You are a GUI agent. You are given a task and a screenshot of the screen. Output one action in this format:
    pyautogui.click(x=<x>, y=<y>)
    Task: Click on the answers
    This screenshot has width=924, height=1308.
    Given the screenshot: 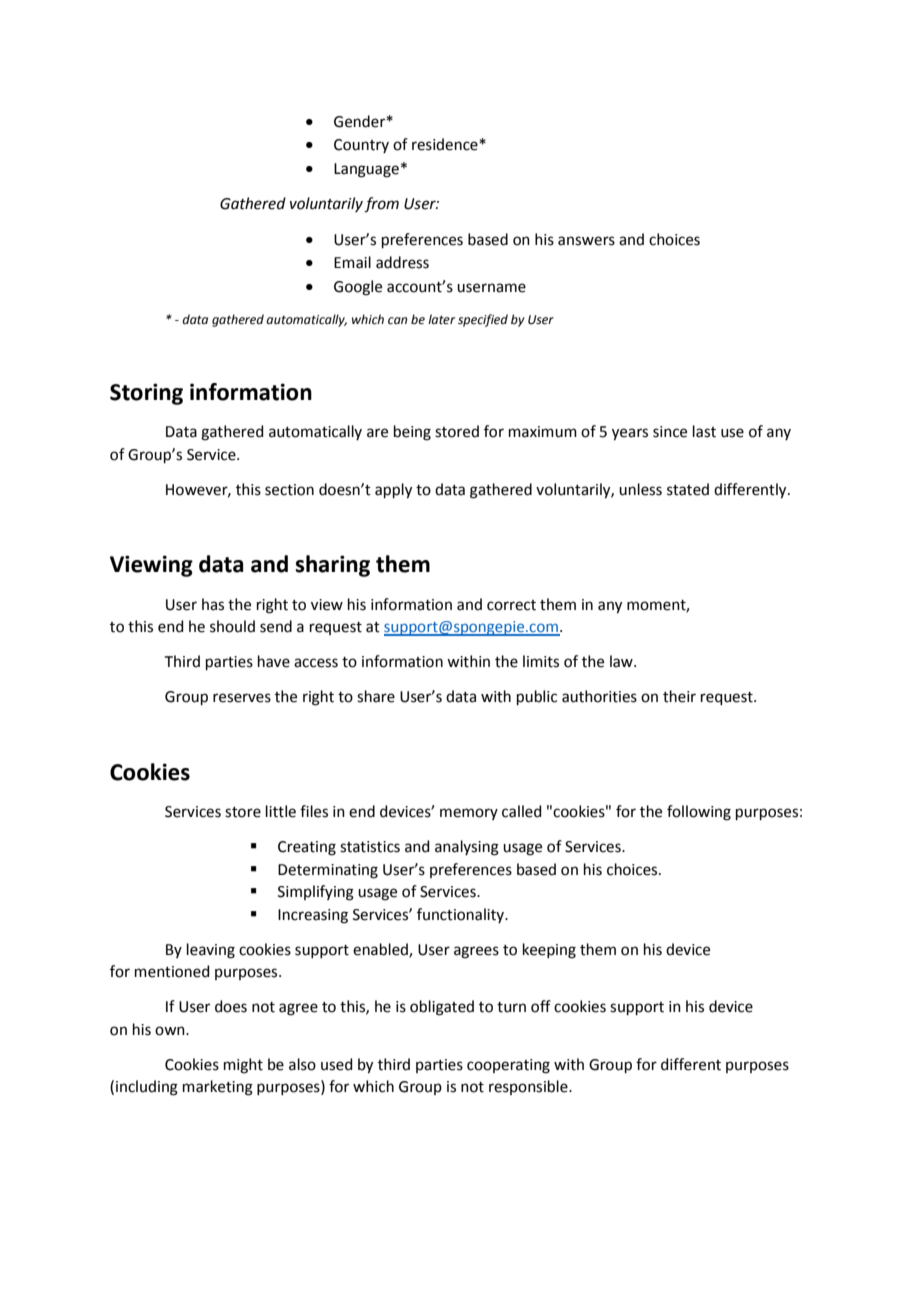 What is the action you would take?
    pyautogui.click(x=586, y=241)
